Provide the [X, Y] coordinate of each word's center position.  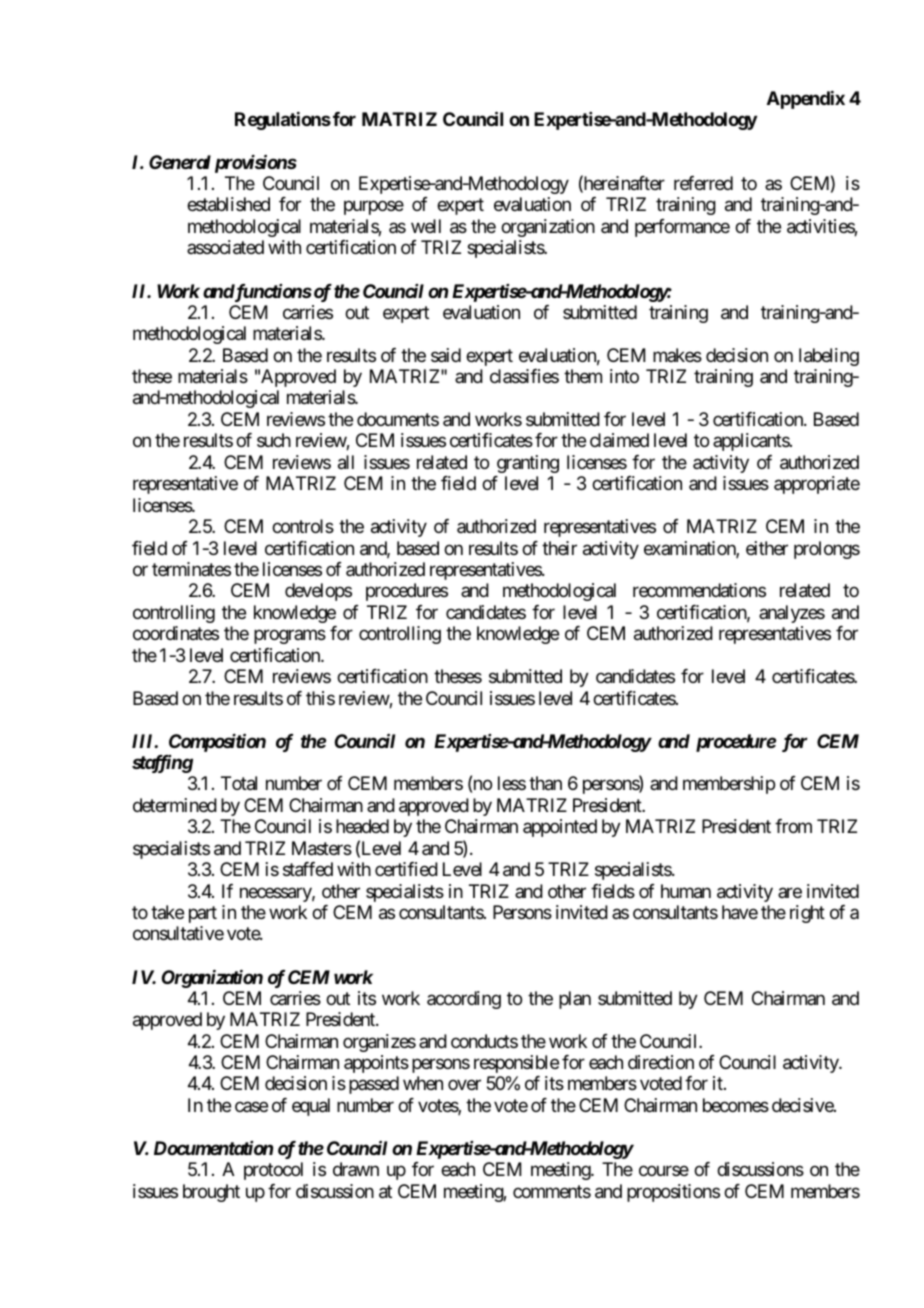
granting [528, 464]
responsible [516, 1064]
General [180, 162]
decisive [803, 1105]
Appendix [806, 100]
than [545, 783]
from [793, 826]
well [426, 226]
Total [239, 783]
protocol [273, 1171]
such [274, 440]
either [767, 548]
